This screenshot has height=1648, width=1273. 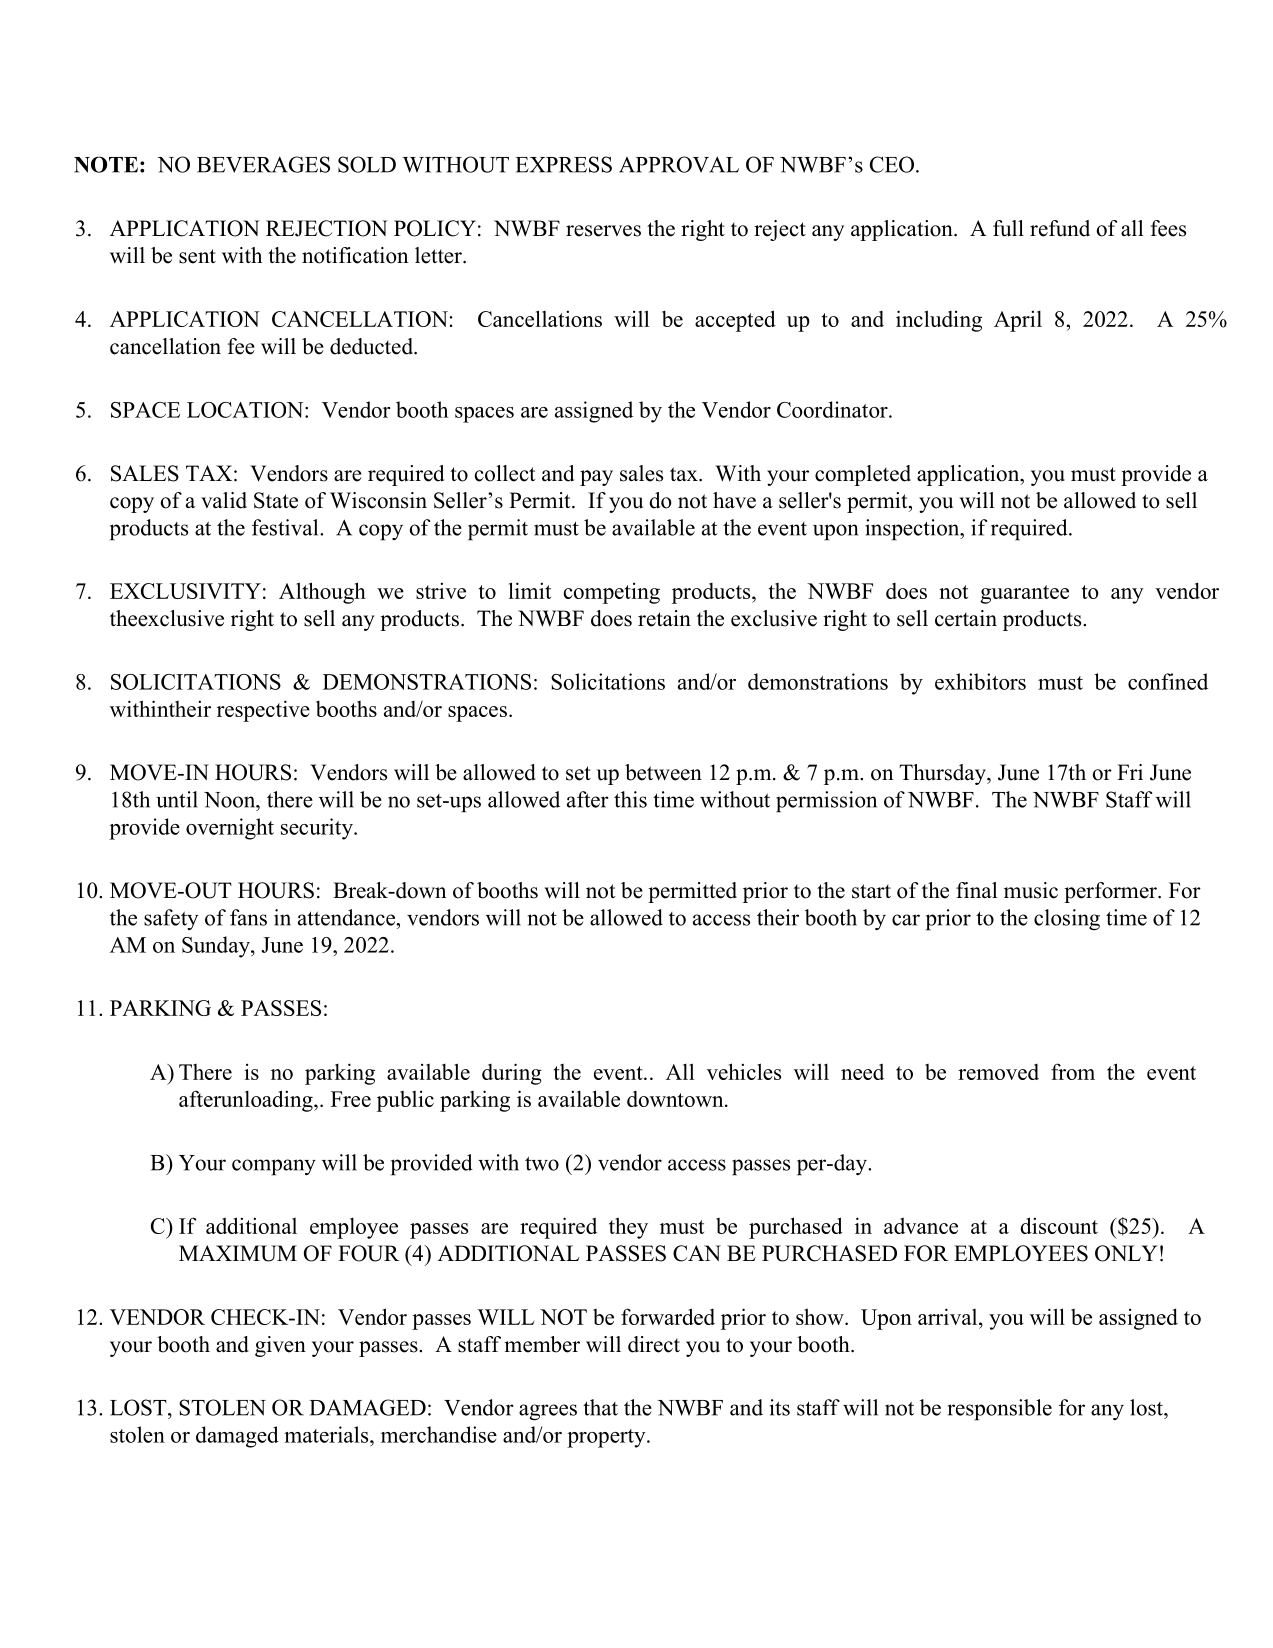 What do you see at coordinates (603, 231) in the screenshot?
I see `reserves` at bounding box center [603, 231].
